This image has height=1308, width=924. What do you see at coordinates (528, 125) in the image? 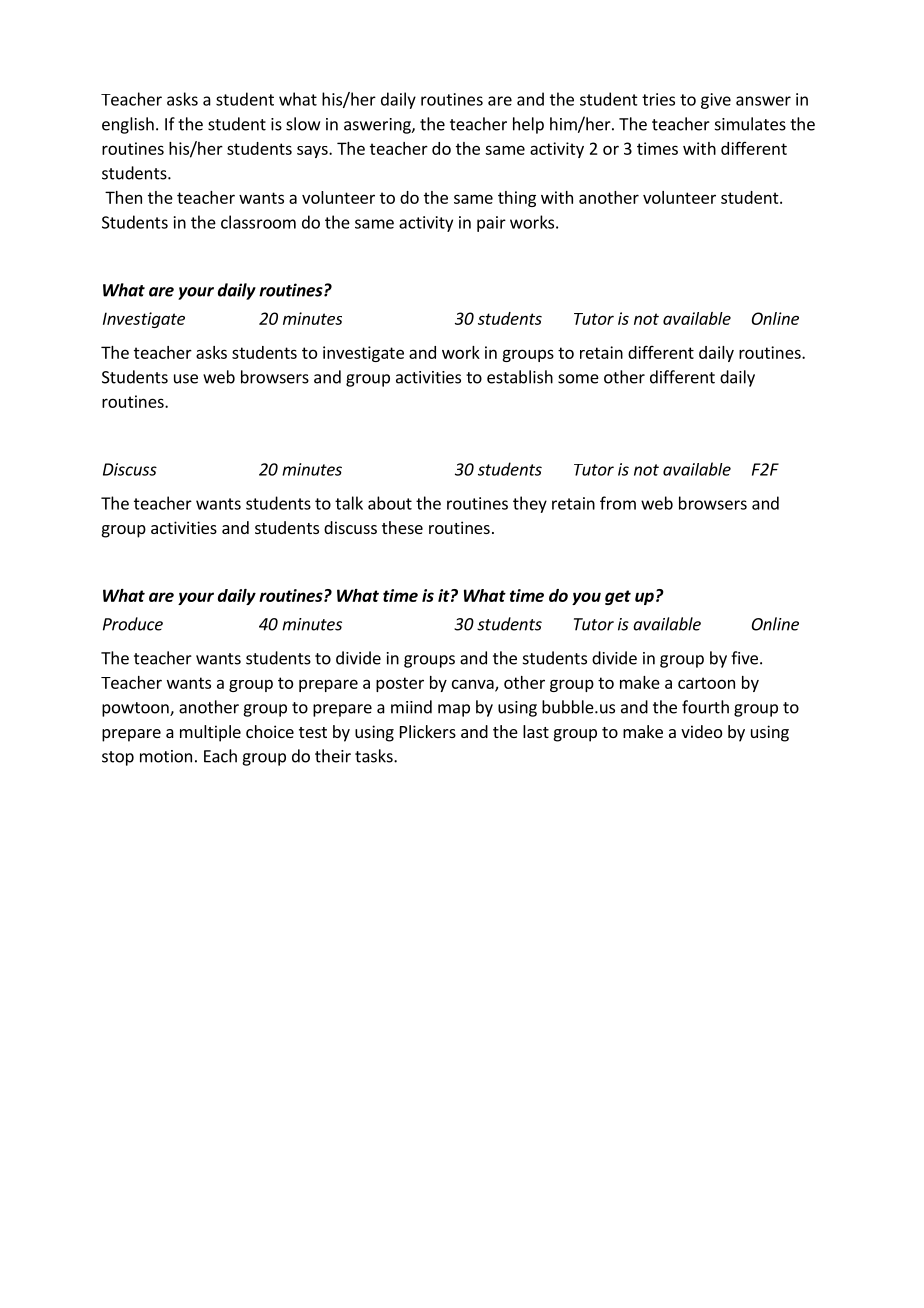
I see `help` at bounding box center [528, 125].
